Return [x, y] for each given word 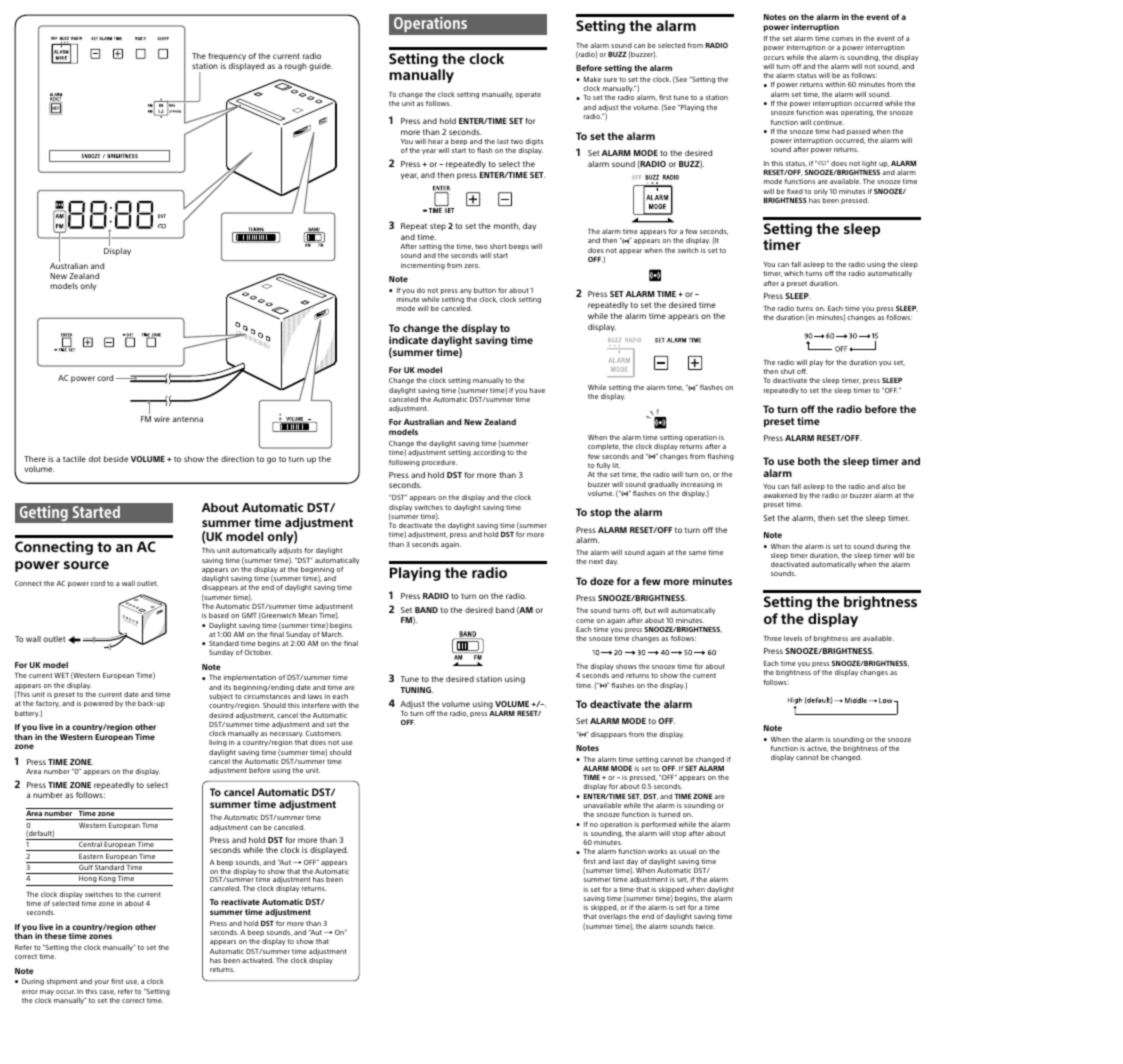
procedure [439, 463]
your [101, 983]
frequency [226, 58]
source [86, 565]
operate [528, 95]
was [832, 113]
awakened [780, 495]
